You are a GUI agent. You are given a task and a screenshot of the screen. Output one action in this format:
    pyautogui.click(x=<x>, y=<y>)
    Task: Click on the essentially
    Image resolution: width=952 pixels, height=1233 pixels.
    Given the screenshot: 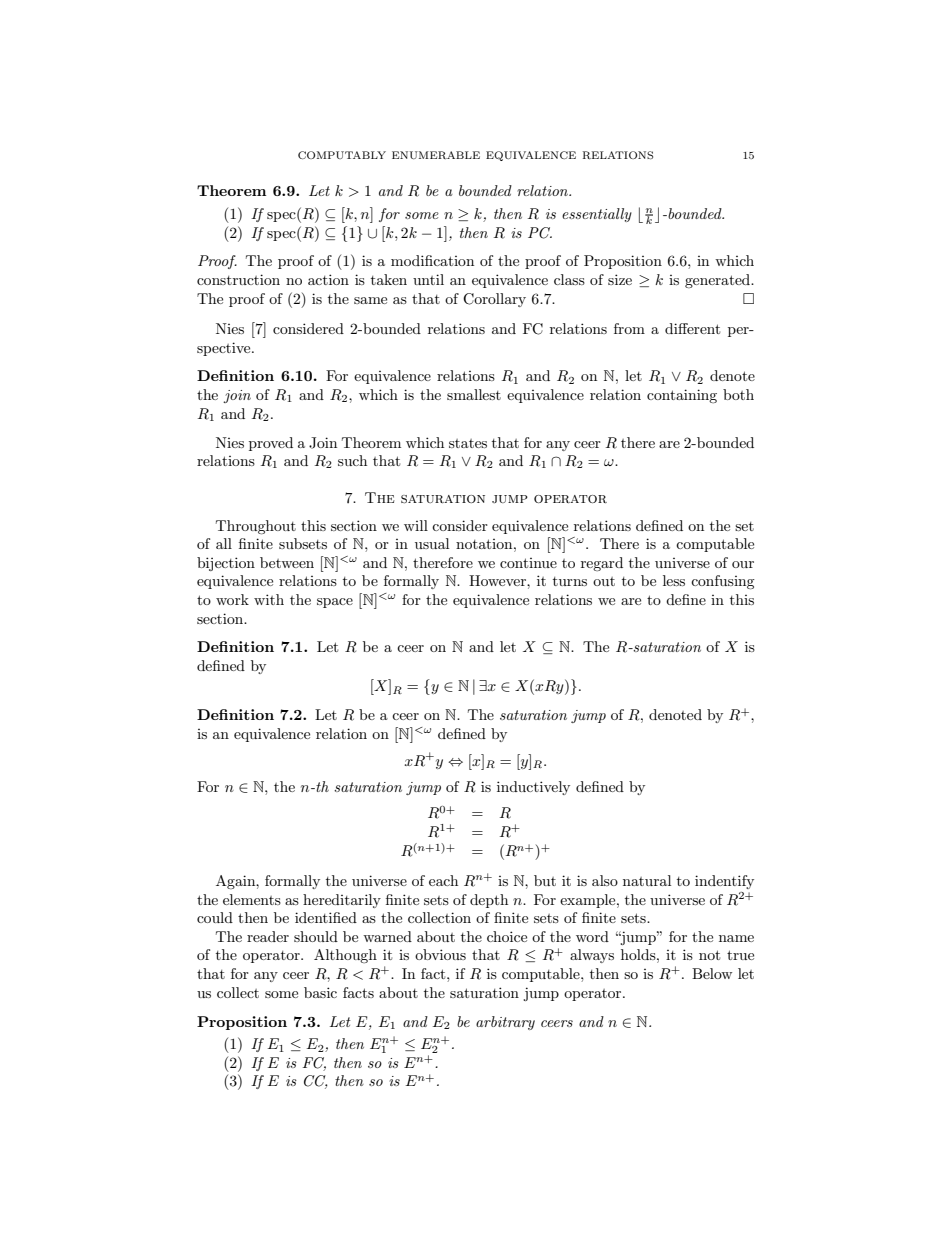 What is the action you would take?
    pyautogui.click(x=597, y=215)
